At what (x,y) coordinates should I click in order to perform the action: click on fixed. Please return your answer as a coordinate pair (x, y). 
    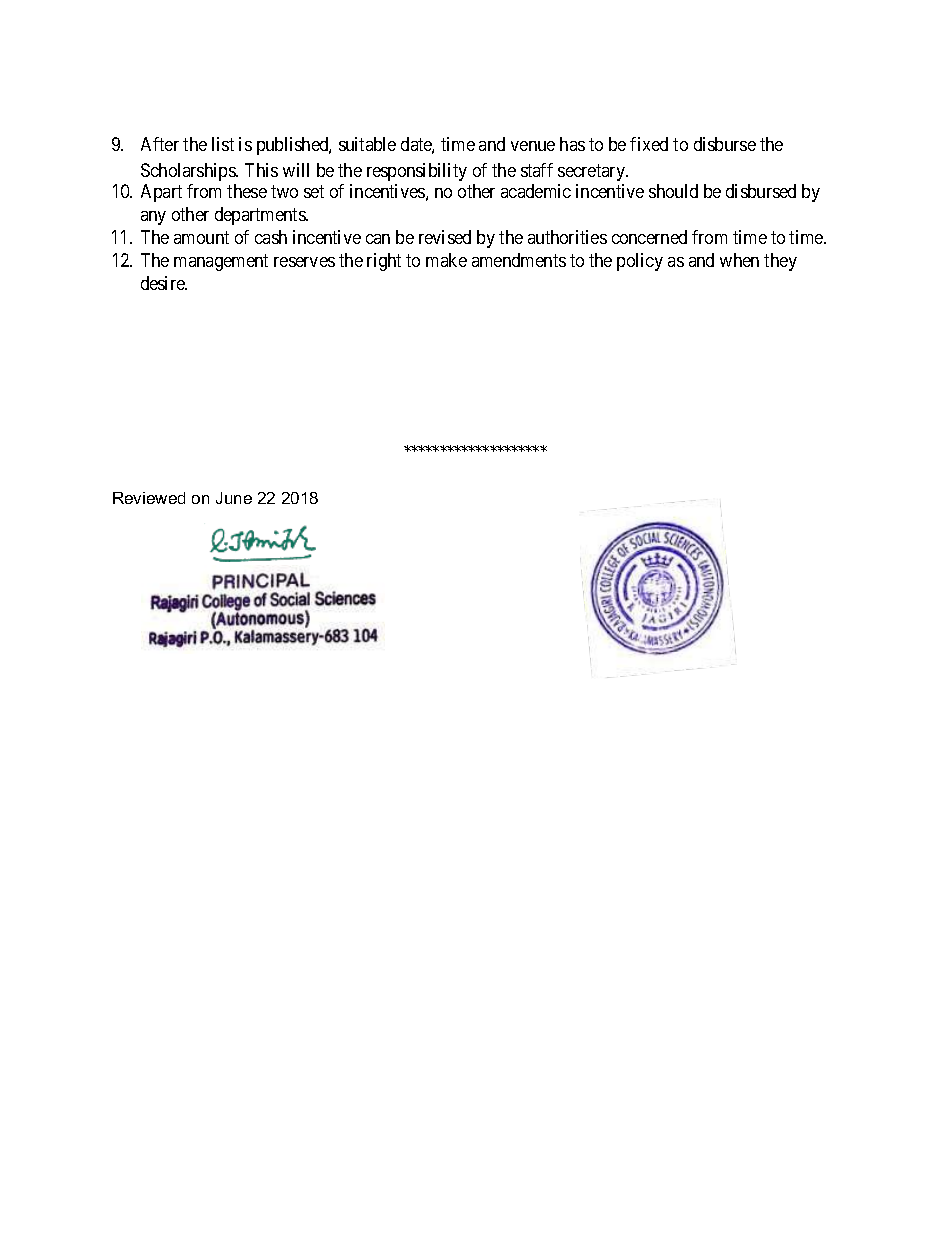
    Looking at the image, I should click on (649, 144).
